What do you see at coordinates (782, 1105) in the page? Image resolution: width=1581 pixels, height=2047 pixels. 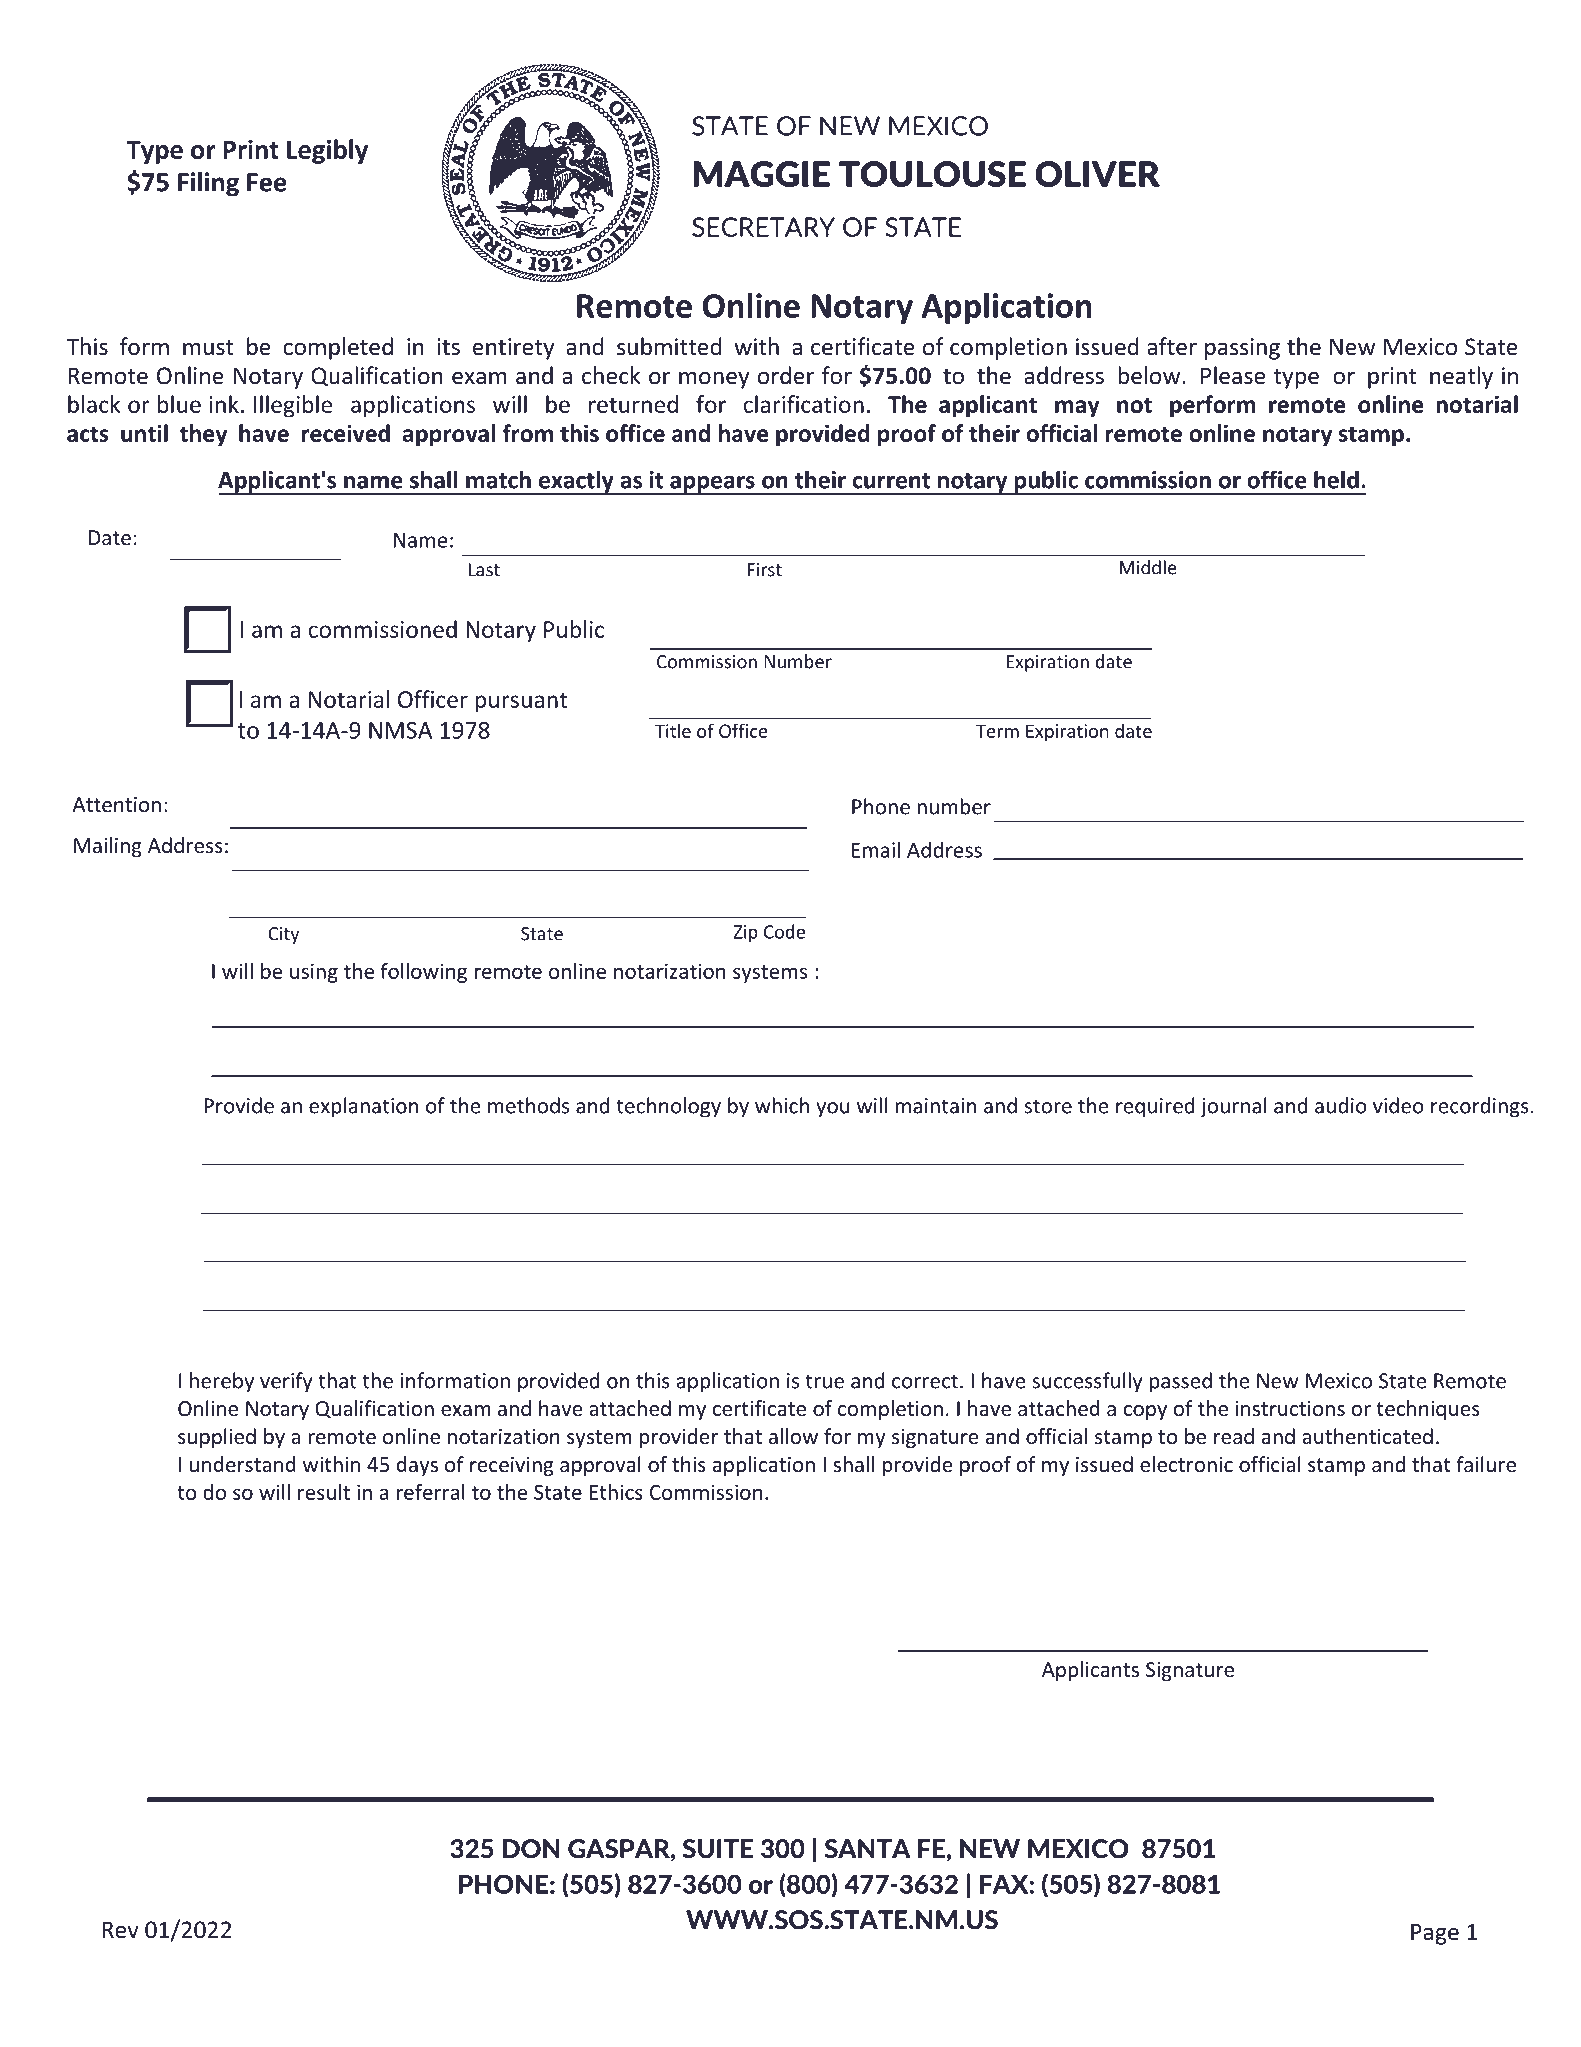 I see `which` at bounding box center [782, 1105].
